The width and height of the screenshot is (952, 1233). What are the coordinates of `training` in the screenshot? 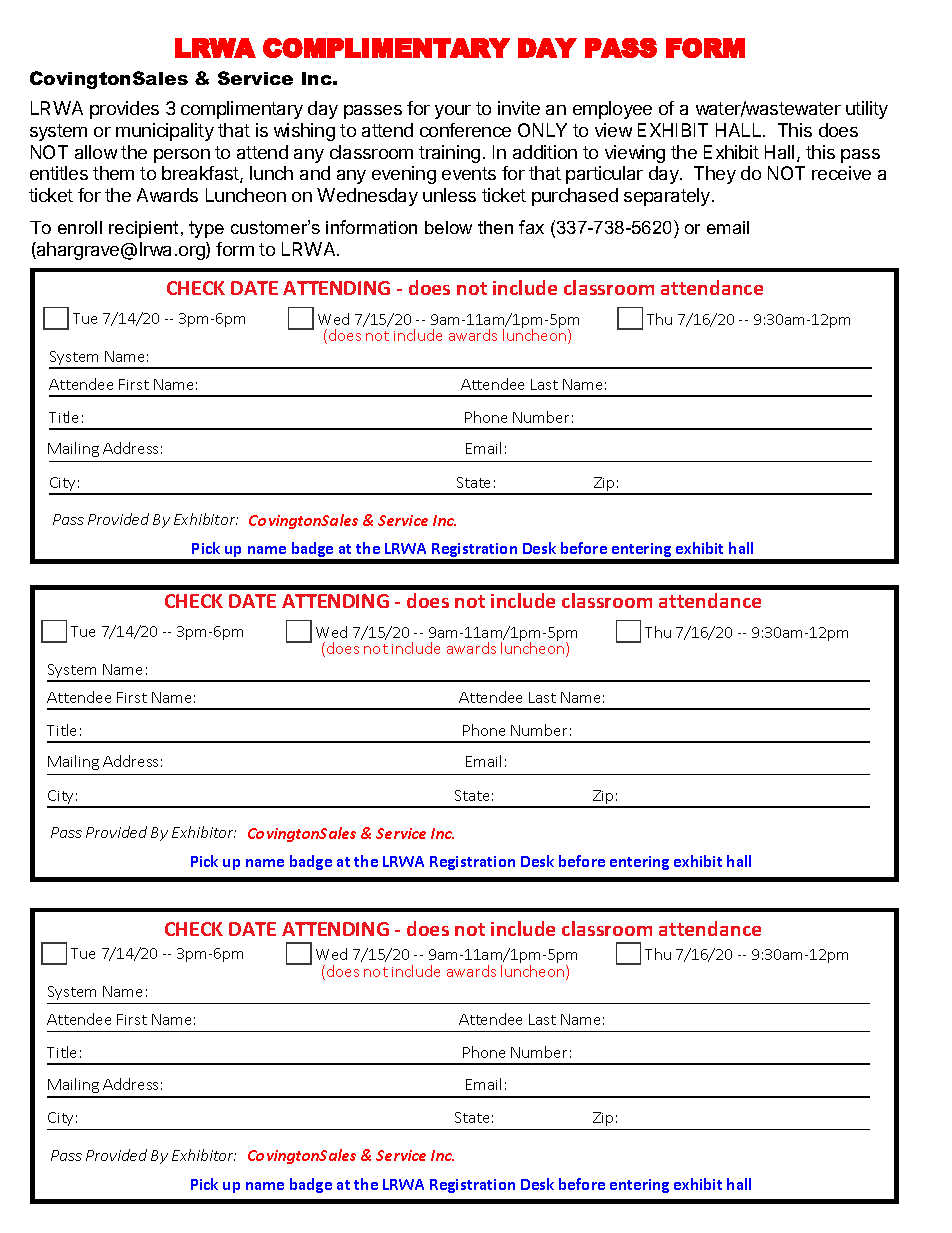 It's located at (449, 154).
